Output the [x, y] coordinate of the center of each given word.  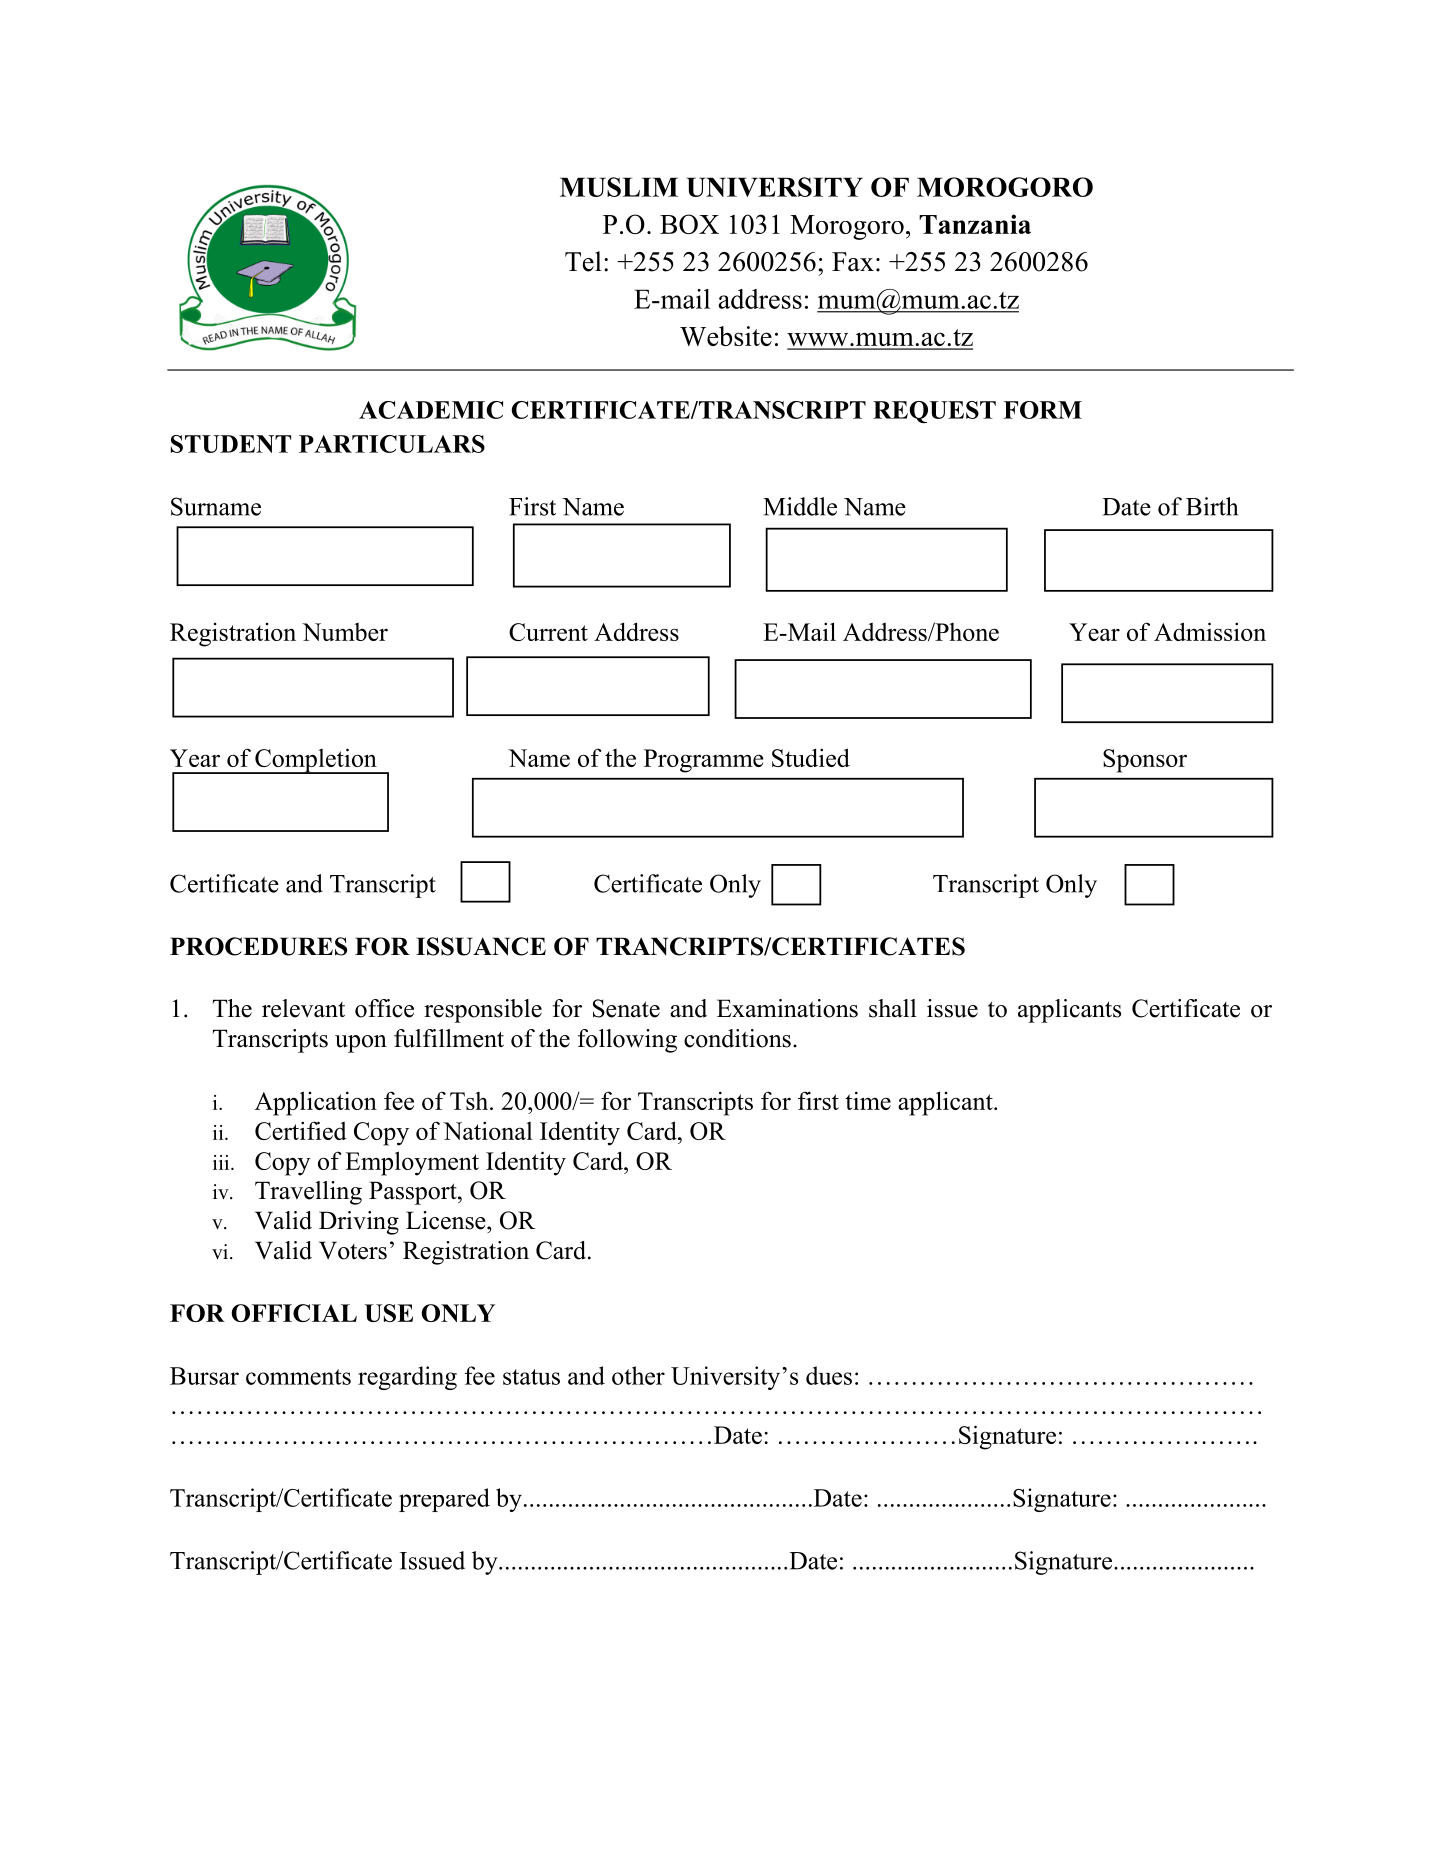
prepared [444, 1500]
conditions [737, 1038]
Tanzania [975, 224]
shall [893, 1008]
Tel [583, 261]
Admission [1210, 631]
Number [345, 632]
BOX [689, 224]
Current [548, 632]
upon [361, 1044]
